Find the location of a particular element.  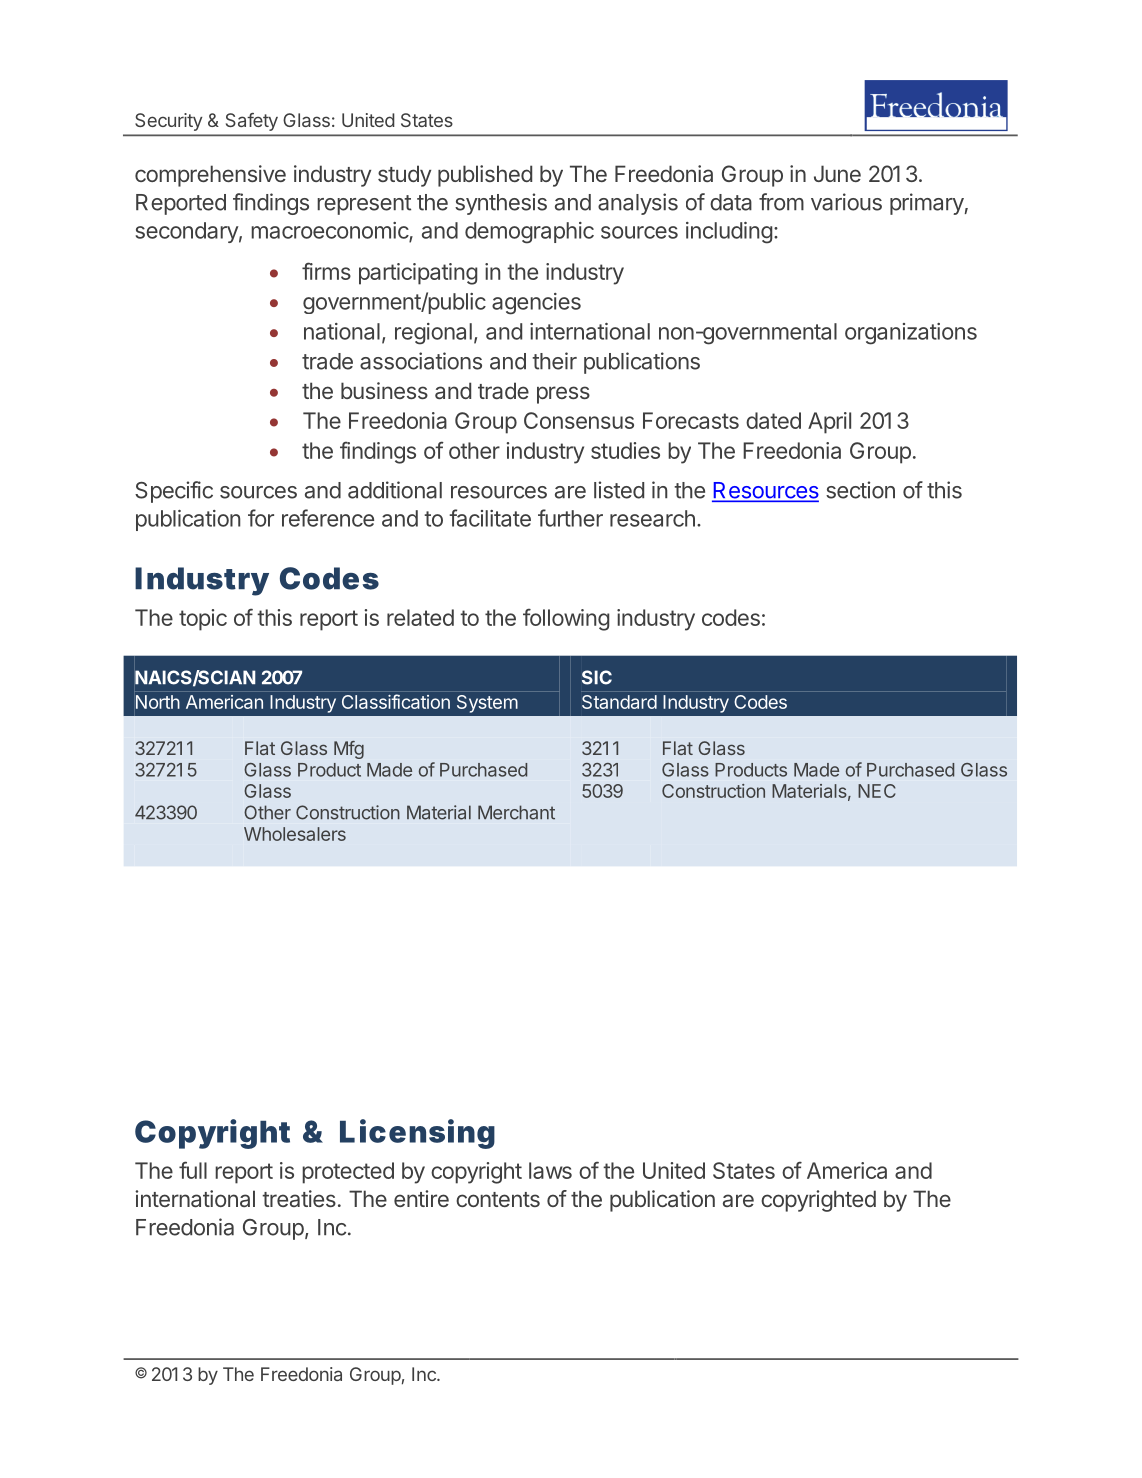

contents is located at coordinates (498, 1199).
